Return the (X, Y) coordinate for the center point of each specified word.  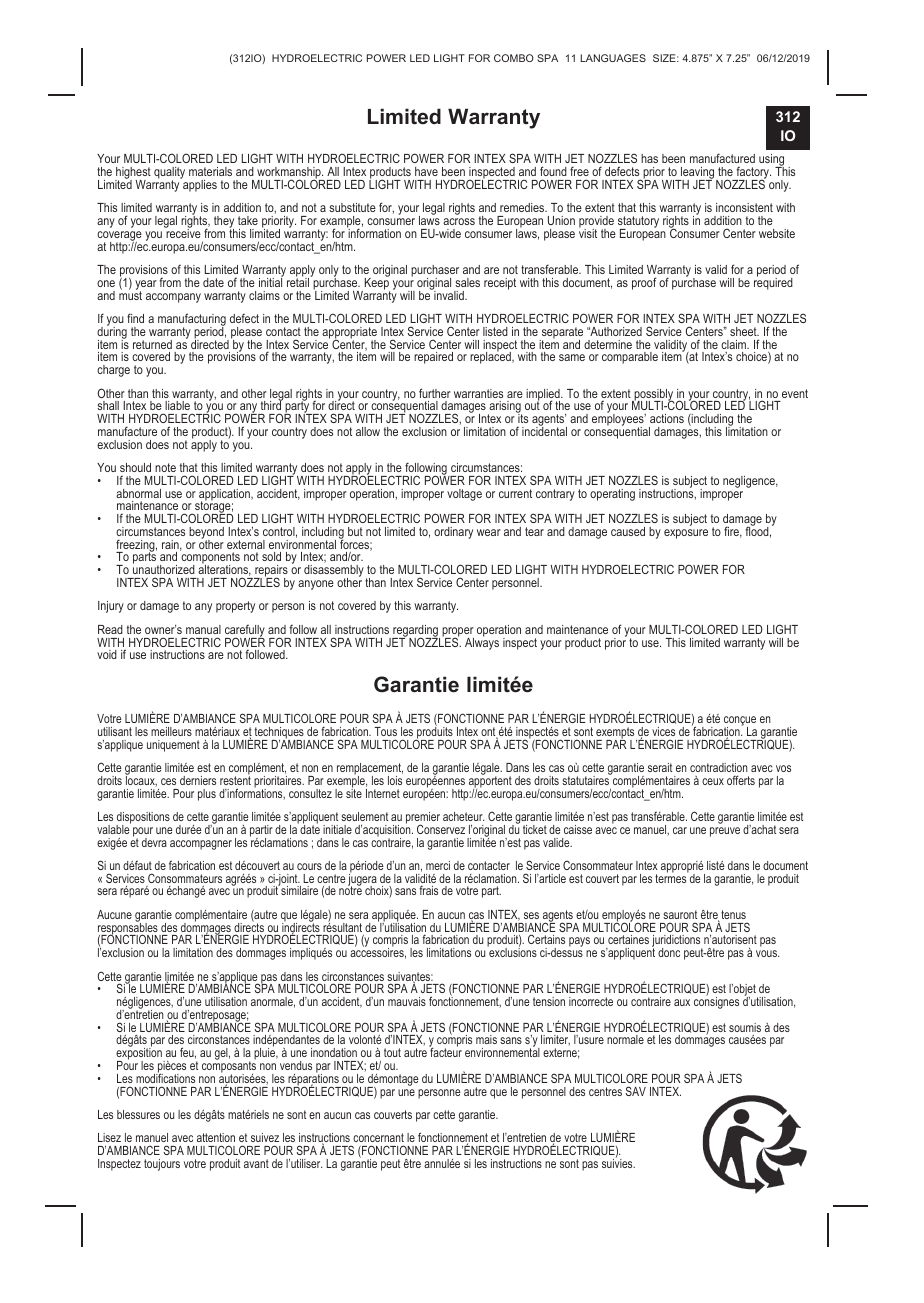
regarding (416, 632)
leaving (698, 174)
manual (203, 629)
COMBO (514, 58)
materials (210, 171)
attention (216, 1137)
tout (392, 1052)
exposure (686, 534)
